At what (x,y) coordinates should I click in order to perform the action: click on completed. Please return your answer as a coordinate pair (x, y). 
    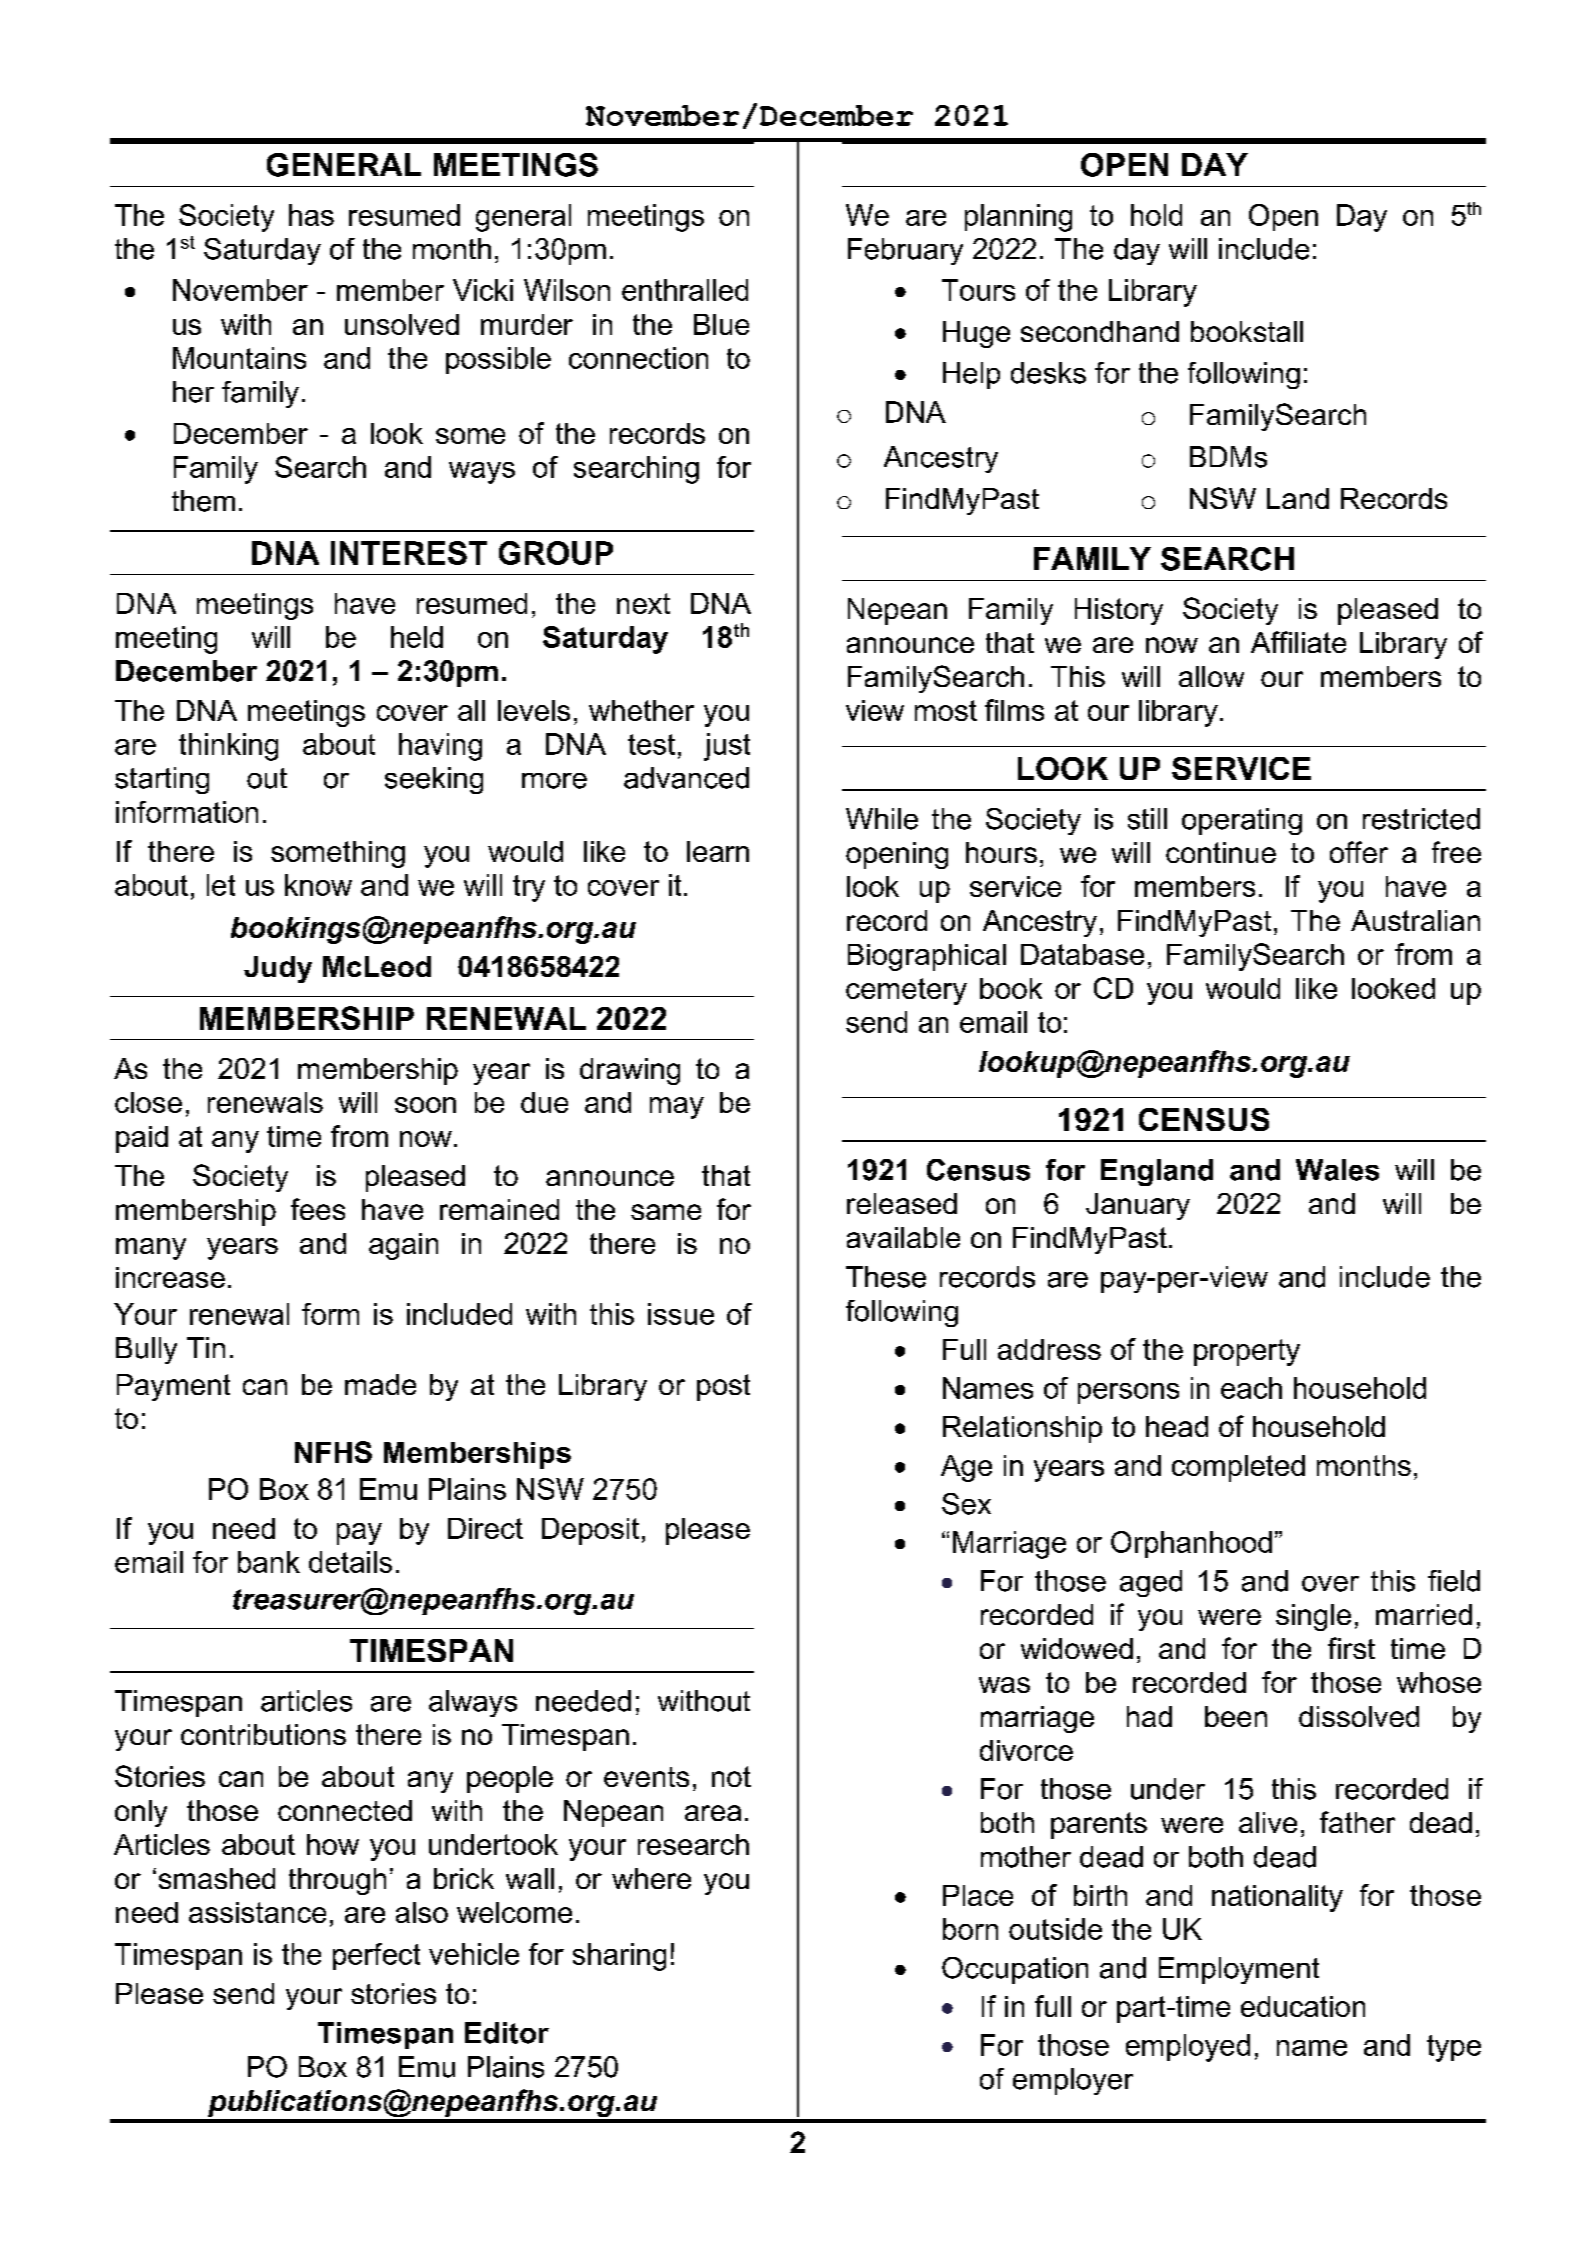
    Looking at the image, I should click on (1238, 1468).
